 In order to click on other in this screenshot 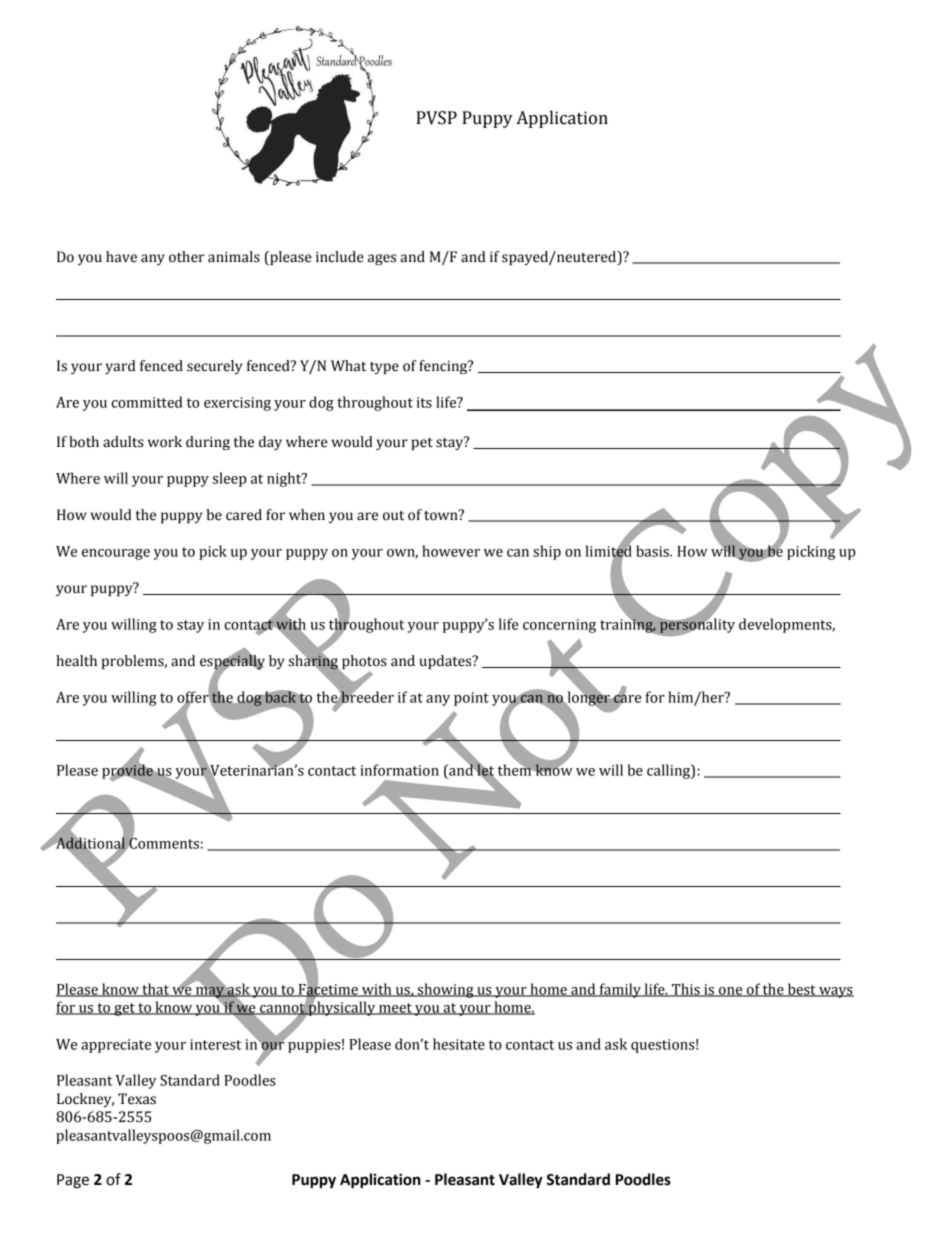, I will do `click(186, 257)`.
